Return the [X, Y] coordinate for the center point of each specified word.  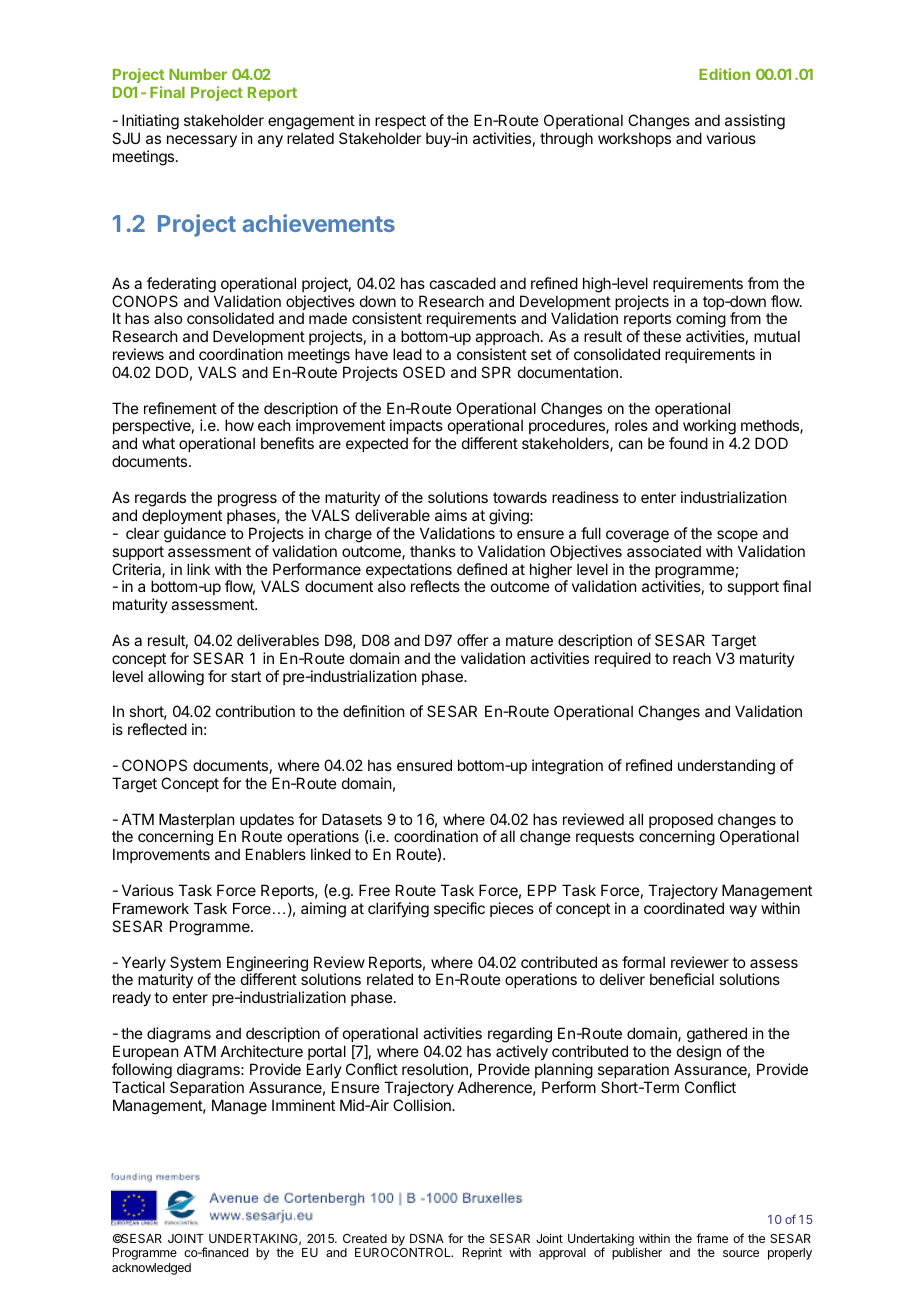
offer [472, 640]
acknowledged [151, 1269]
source [741, 1253]
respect [400, 122]
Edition [724, 74]
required [623, 659]
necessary [202, 141]
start [246, 676]
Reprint [482, 1254]
